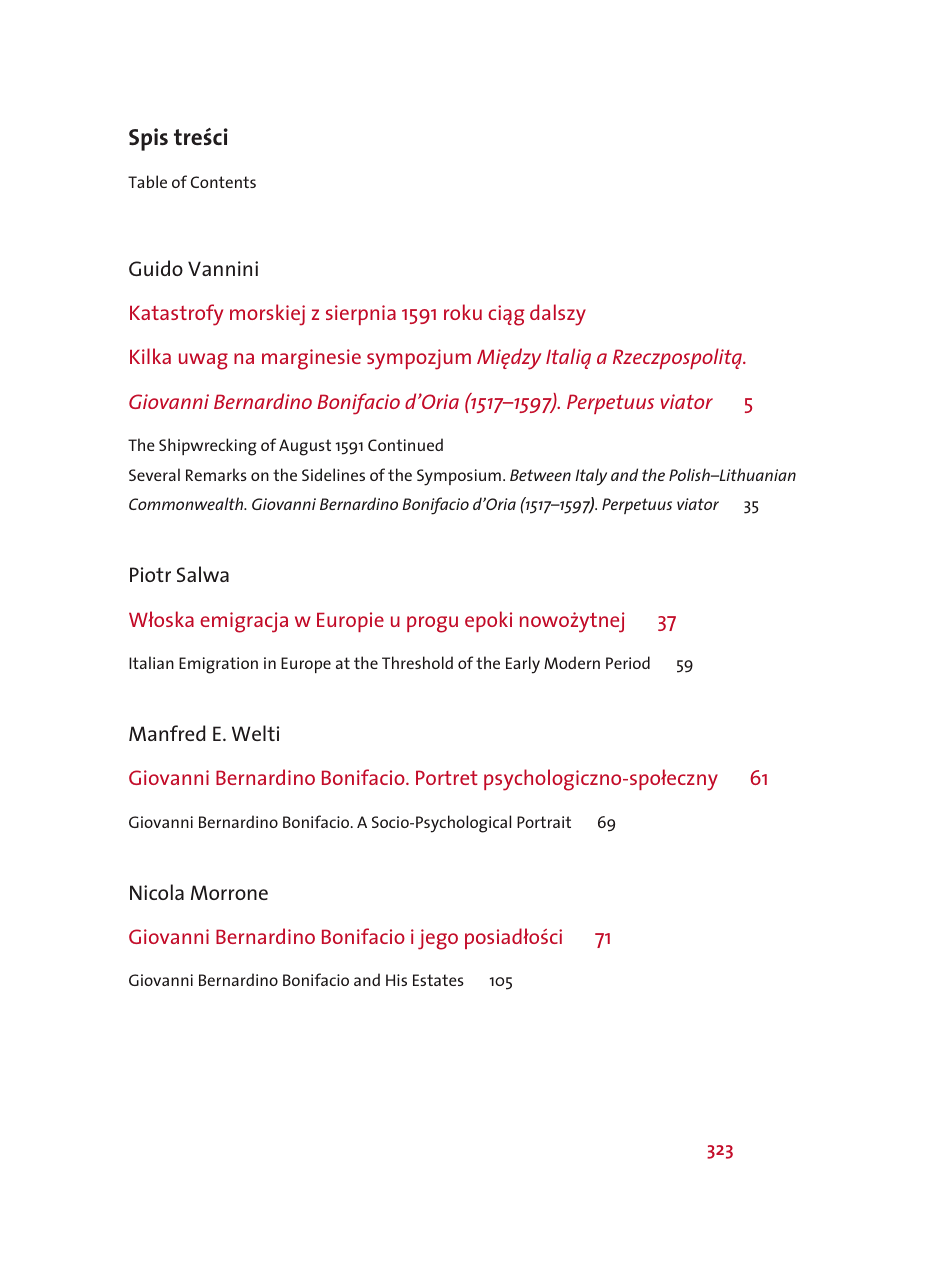  I want to click on Remarks, so click(216, 474).
